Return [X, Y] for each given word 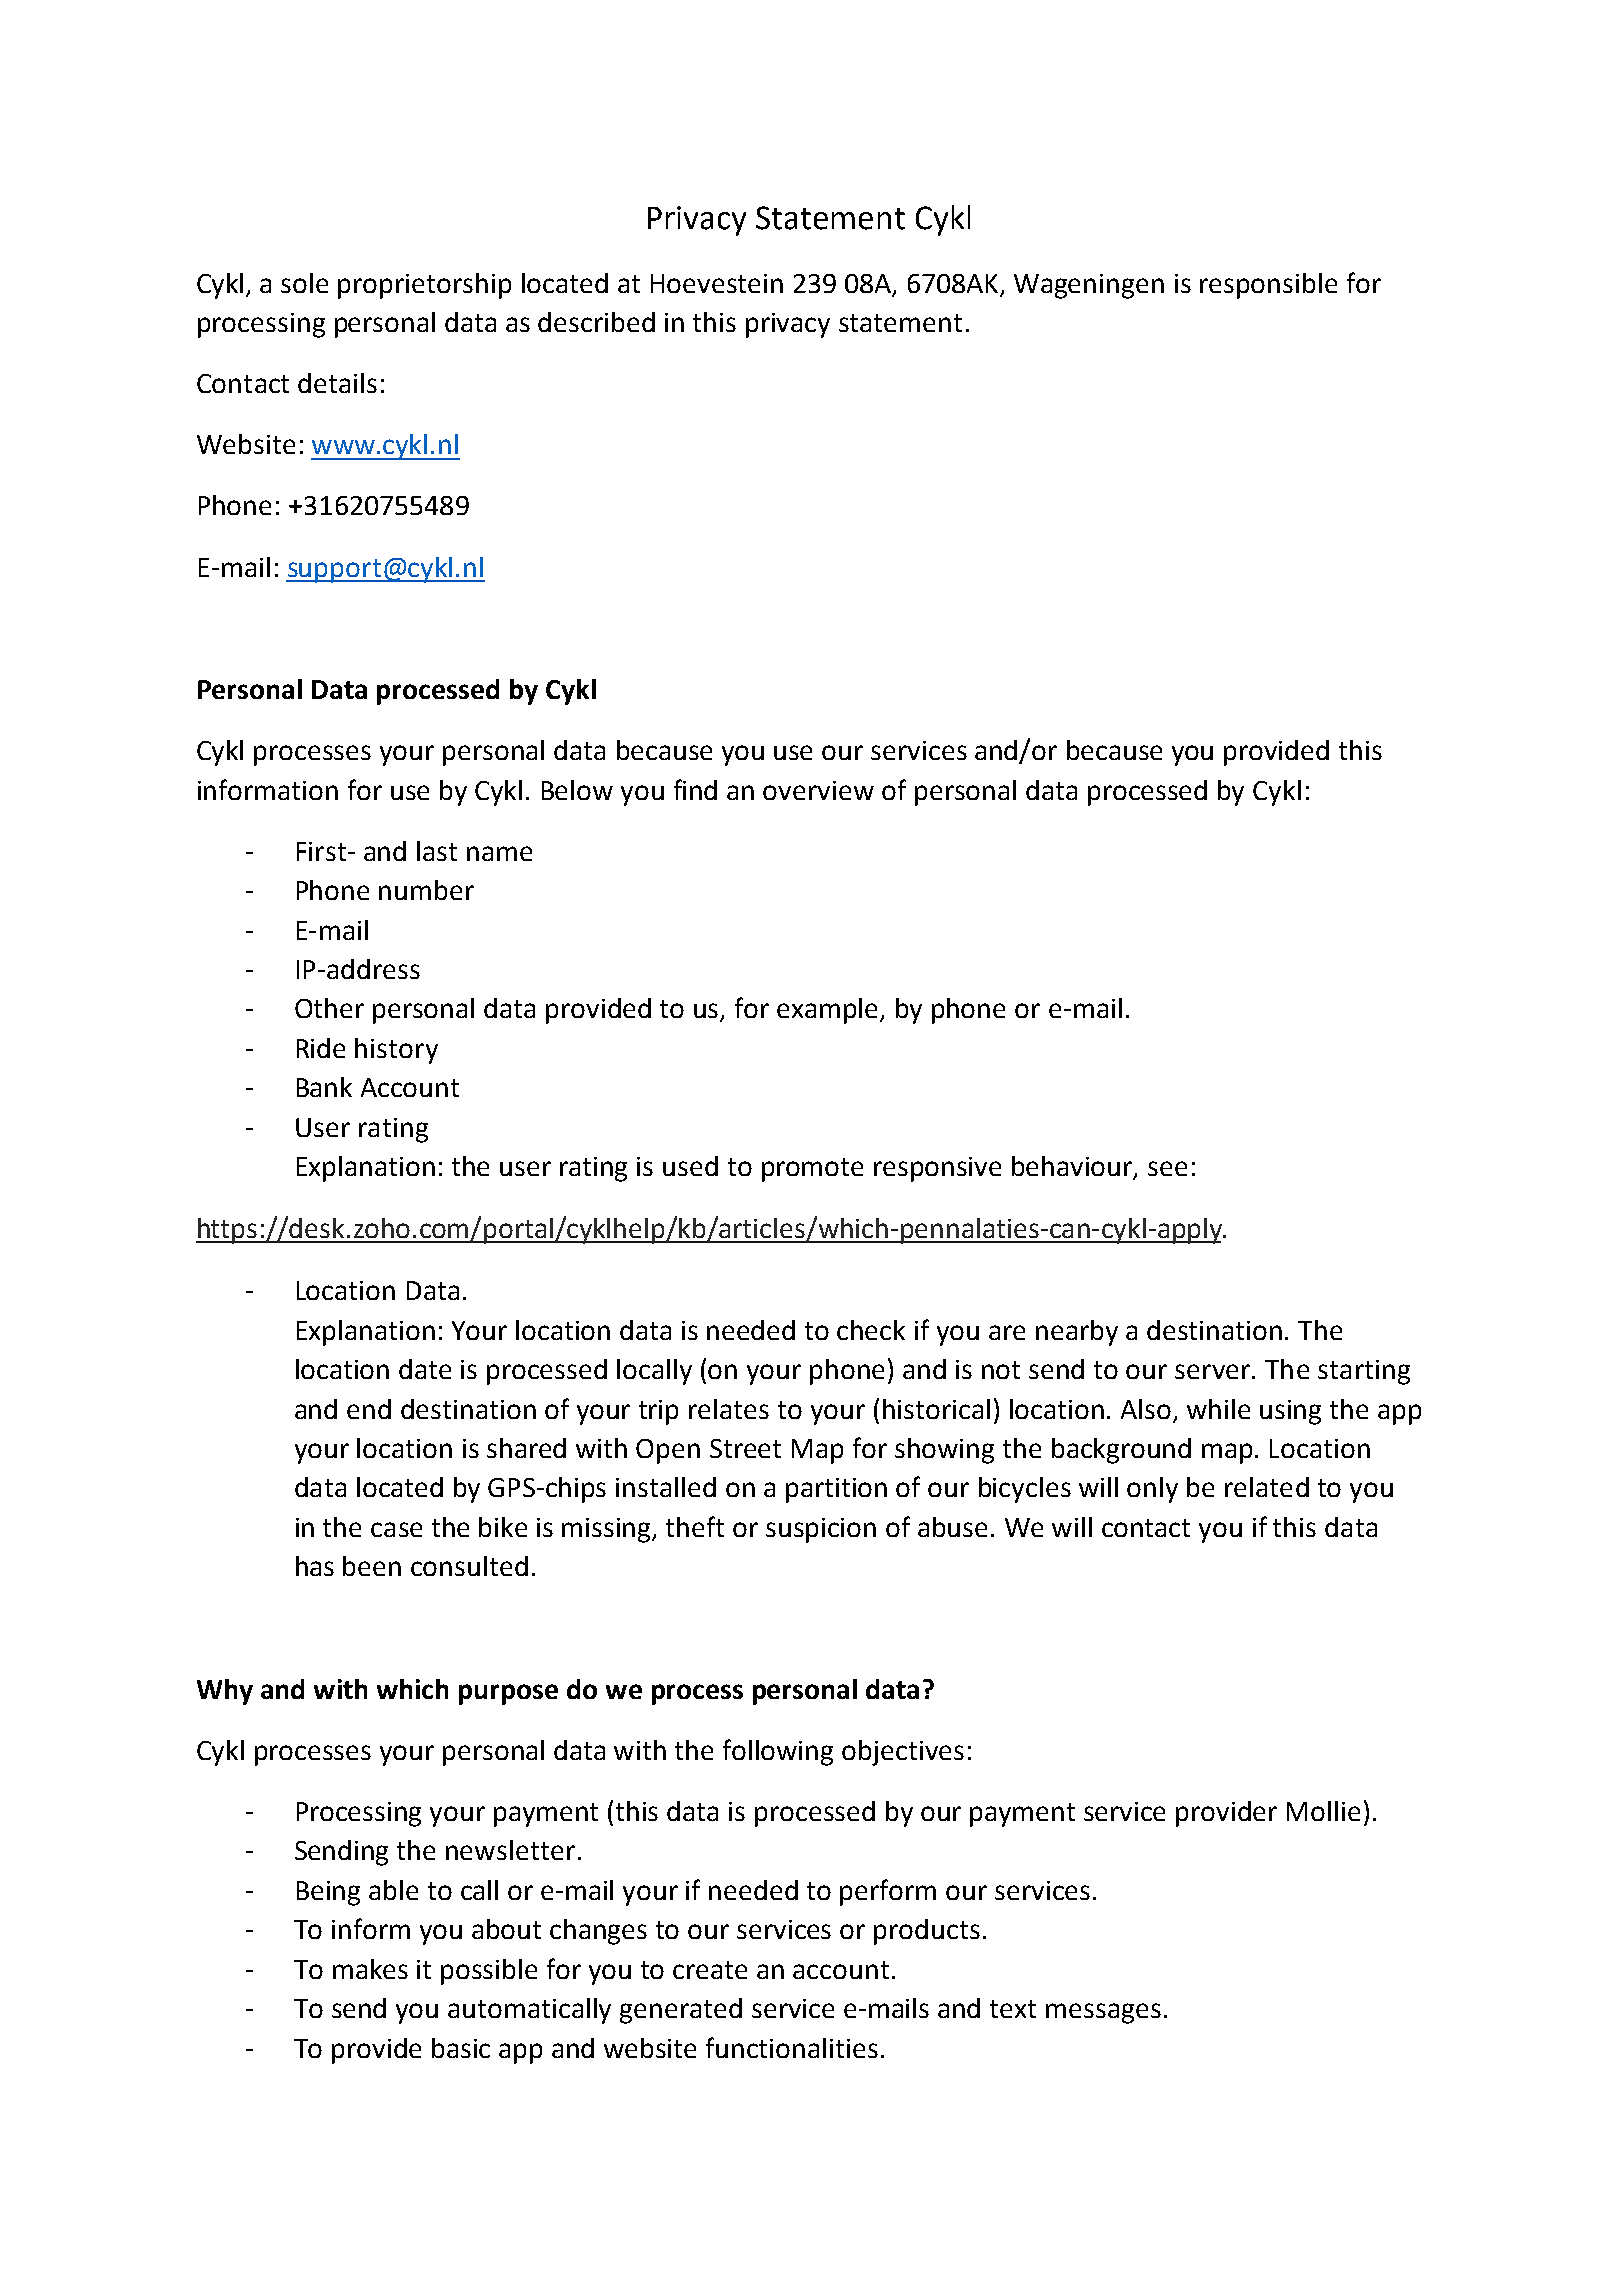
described [596, 322]
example [829, 1011]
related [1267, 1487]
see [1167, 1168]
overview [818, 790]
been [372, 1566]
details [337, 383]
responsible [1268, 286]
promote [812, 1170]
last [437, 851]
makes [370, 1969]
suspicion [821, 1530]
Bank [324, 1087]
